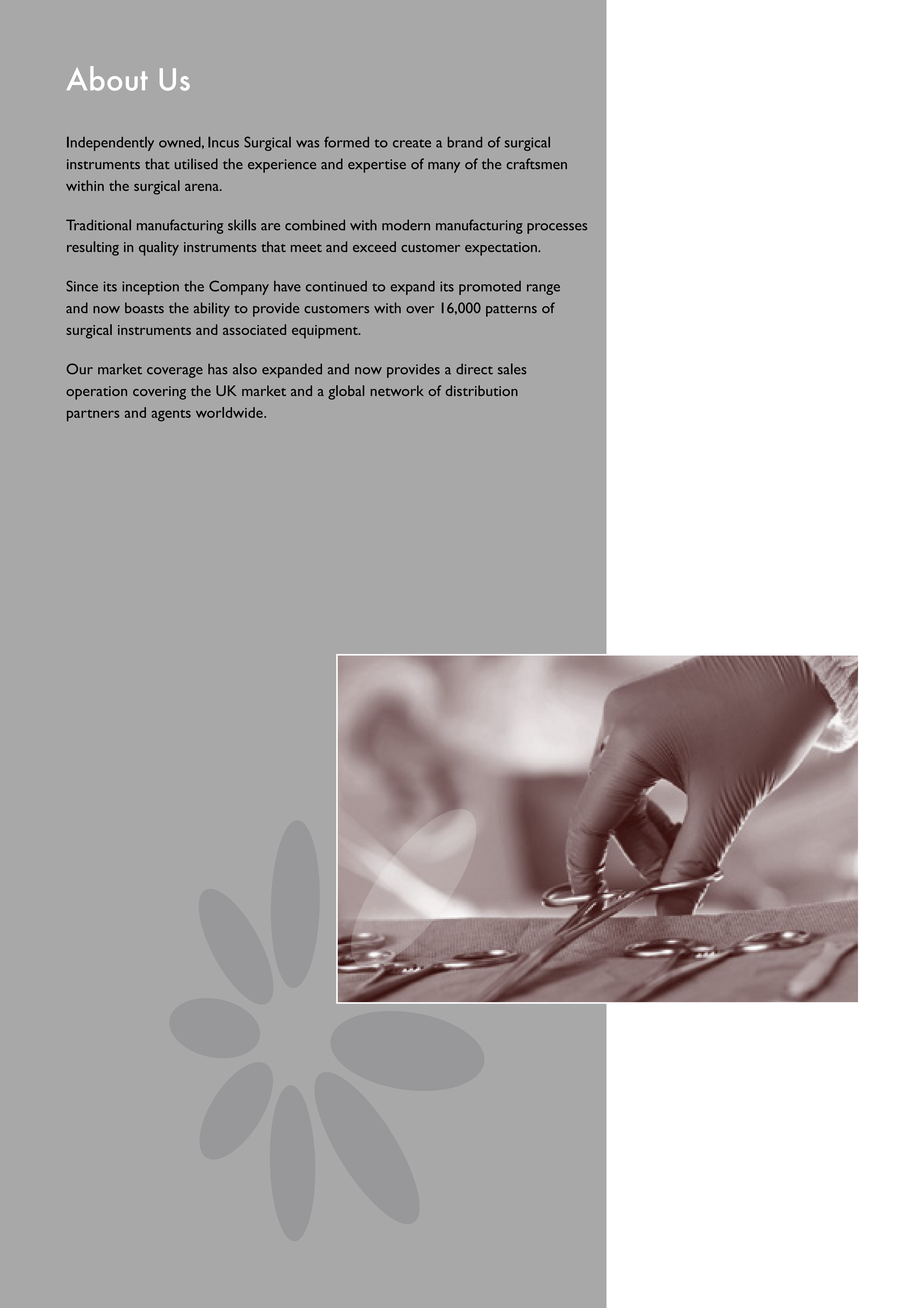 This page has width=924, height=1308. I want to click on patterns, so click(511, 311).
